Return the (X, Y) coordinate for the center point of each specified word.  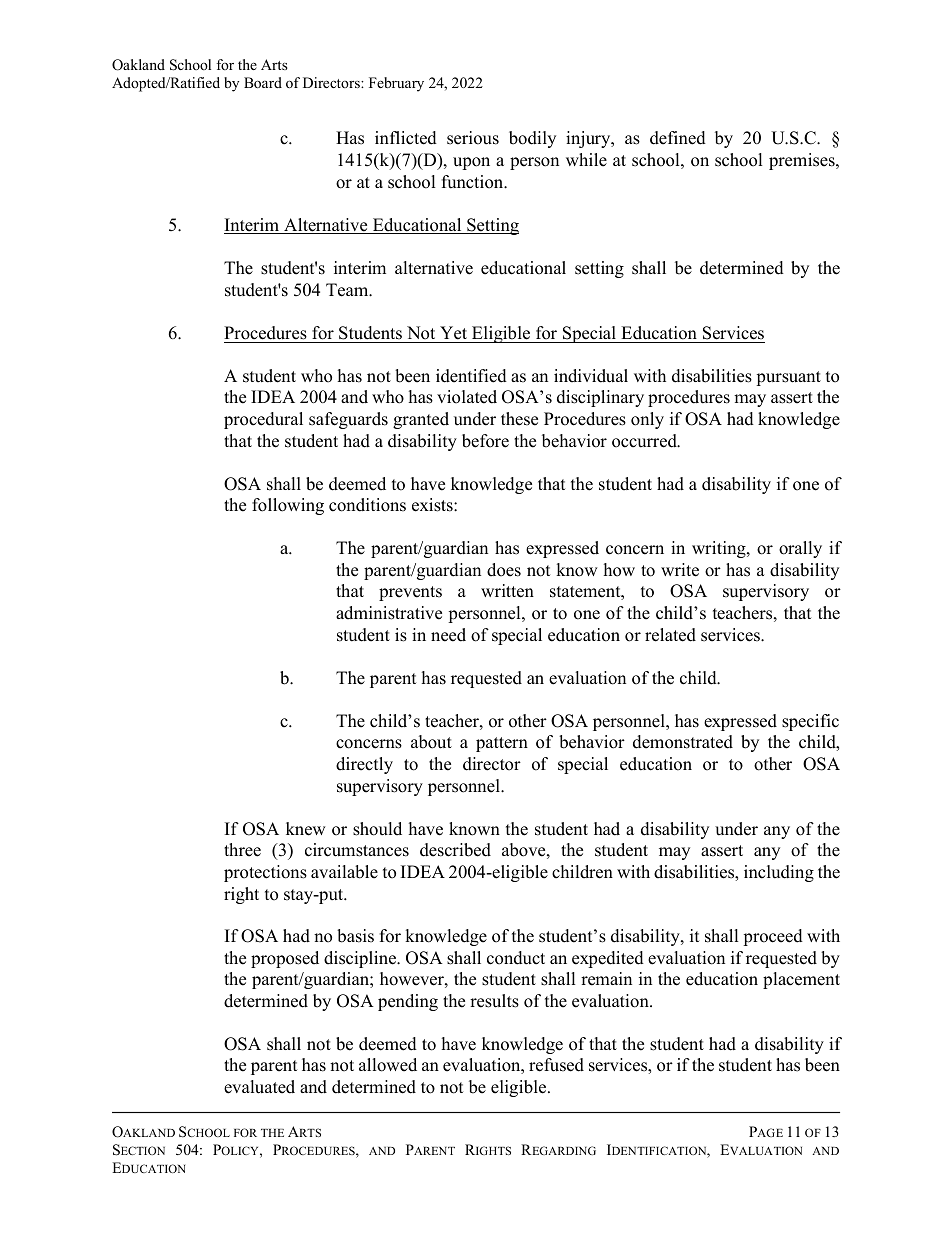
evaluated (259, 1087)
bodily (532, 139)
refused (556, 1065)
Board (263, 82)
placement (801, 980)
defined (678, 138)
